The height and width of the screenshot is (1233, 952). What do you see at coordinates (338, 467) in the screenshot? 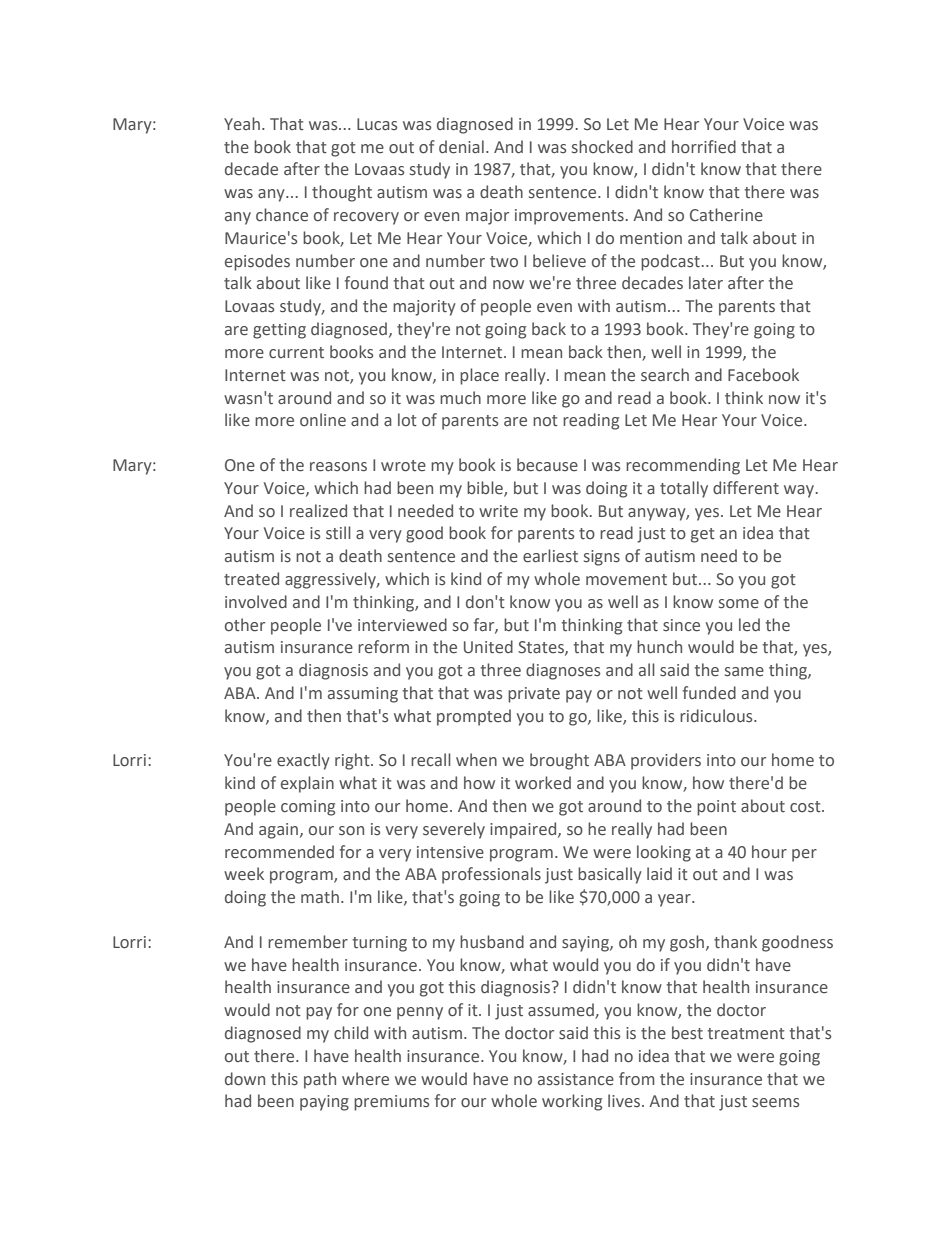
I see `reasons` at bounding box center [338, 467].
